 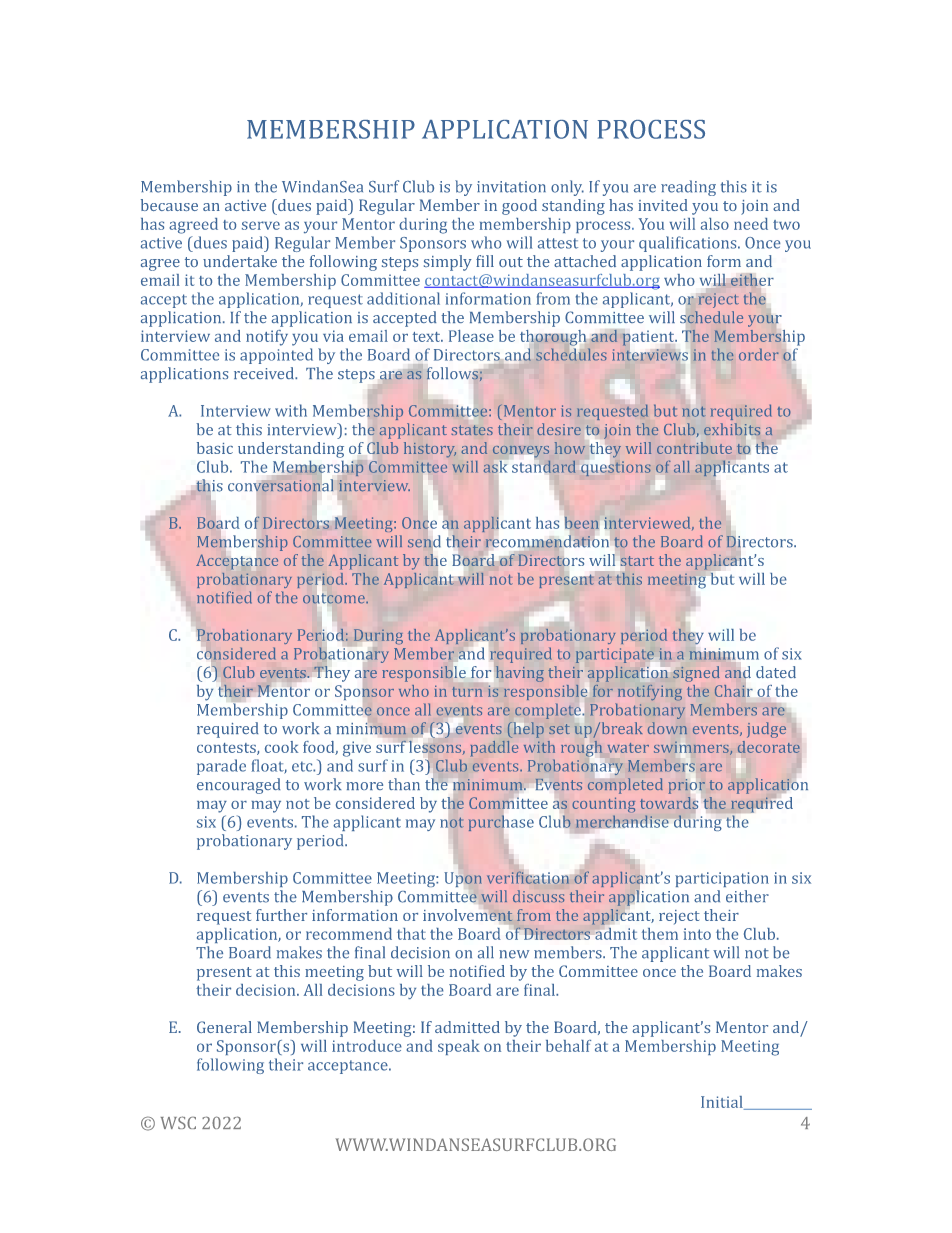 I want to click on states, so click(x=472, y=430).
